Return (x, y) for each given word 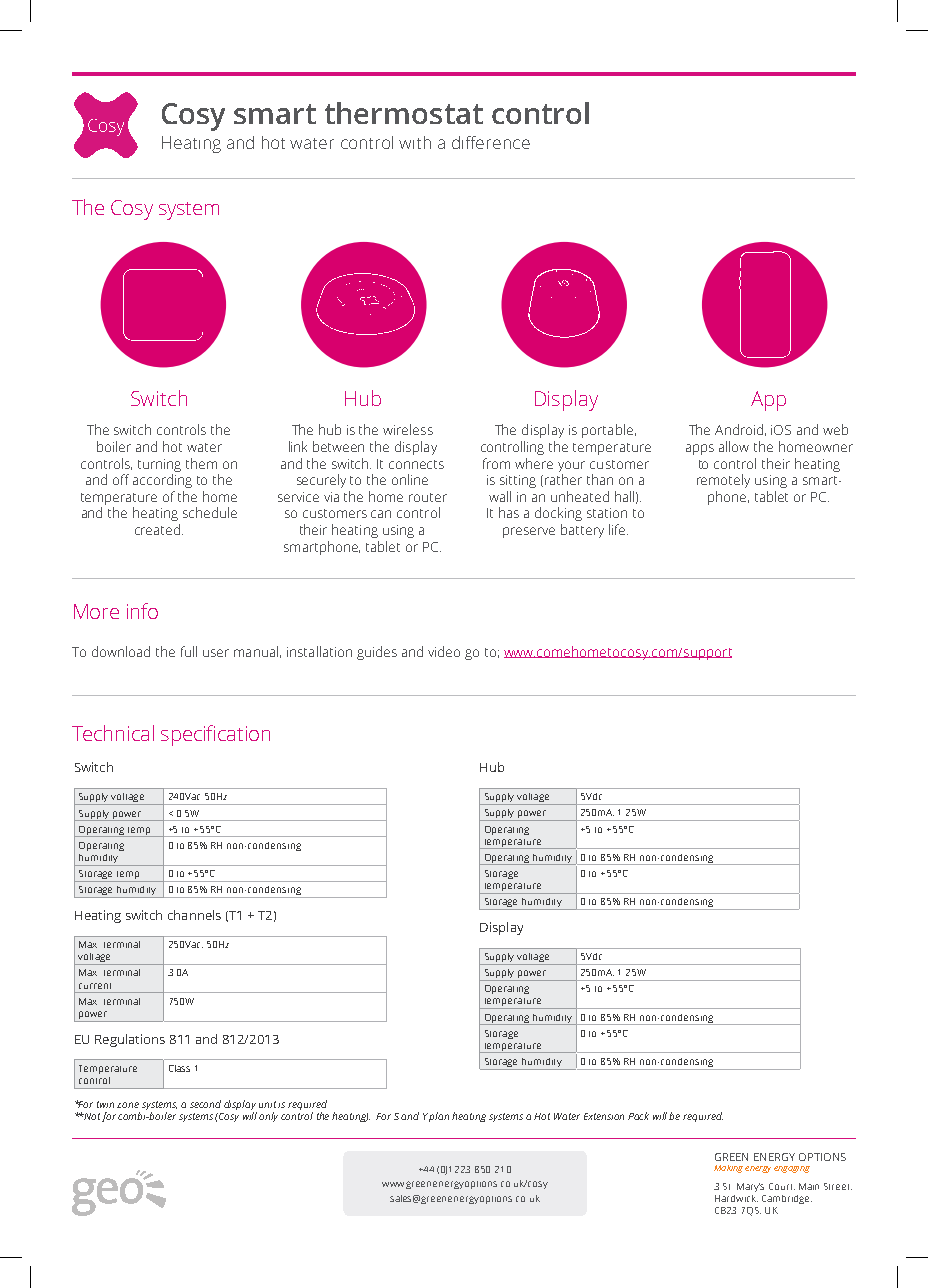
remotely (723, 481)
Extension (604, 1116)
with (415, 142)
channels (194, 915)
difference (491, 142)
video (444, 651)
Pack (638, 1116)
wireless (408, 429)
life (618, 529)
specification (215, 735)
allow (734, 446)
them (201, 463)
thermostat (404, 113)
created (157, 529)
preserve (529, 532)
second (205, 1104)
